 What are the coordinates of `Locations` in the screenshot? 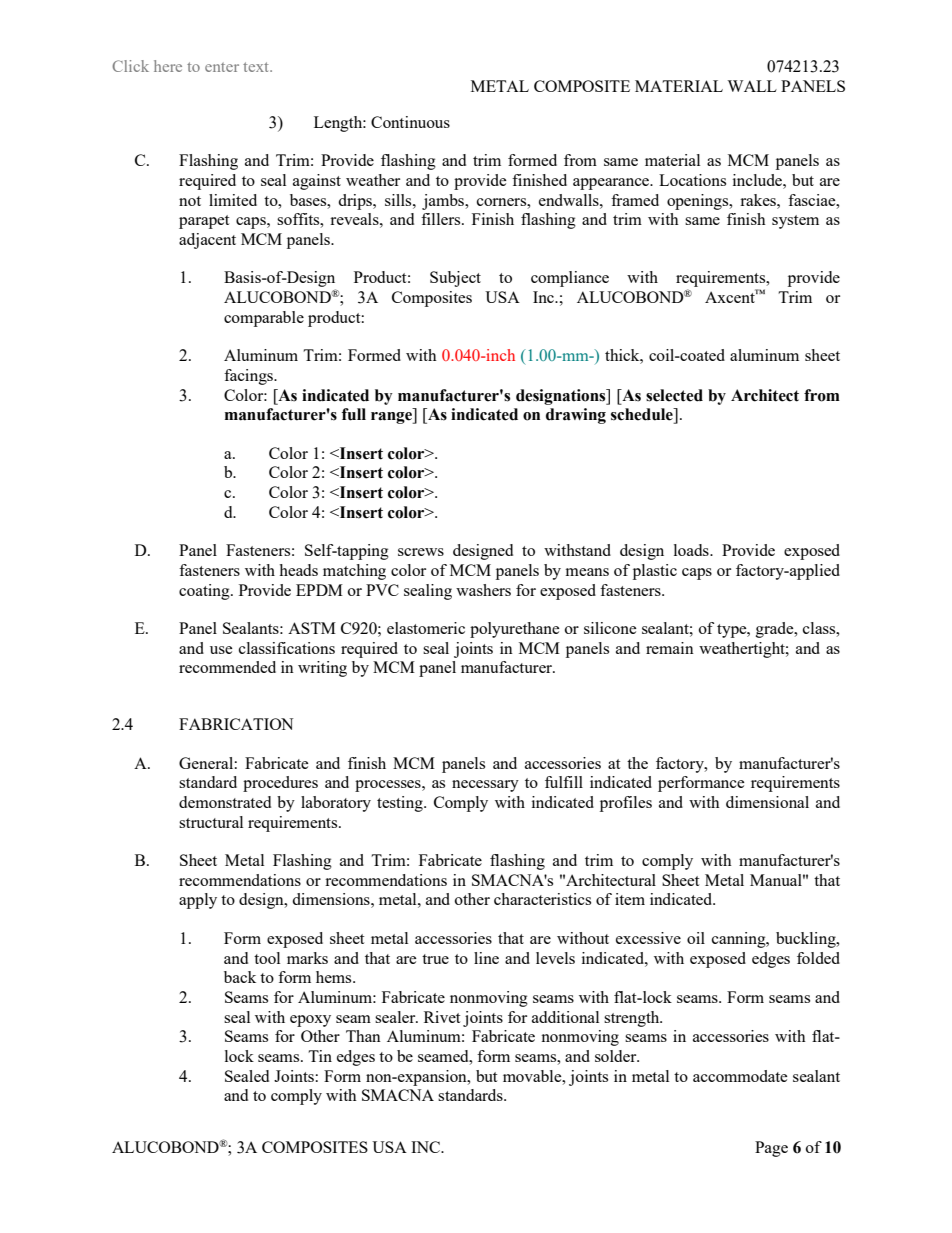 It's located at (692, 180).
